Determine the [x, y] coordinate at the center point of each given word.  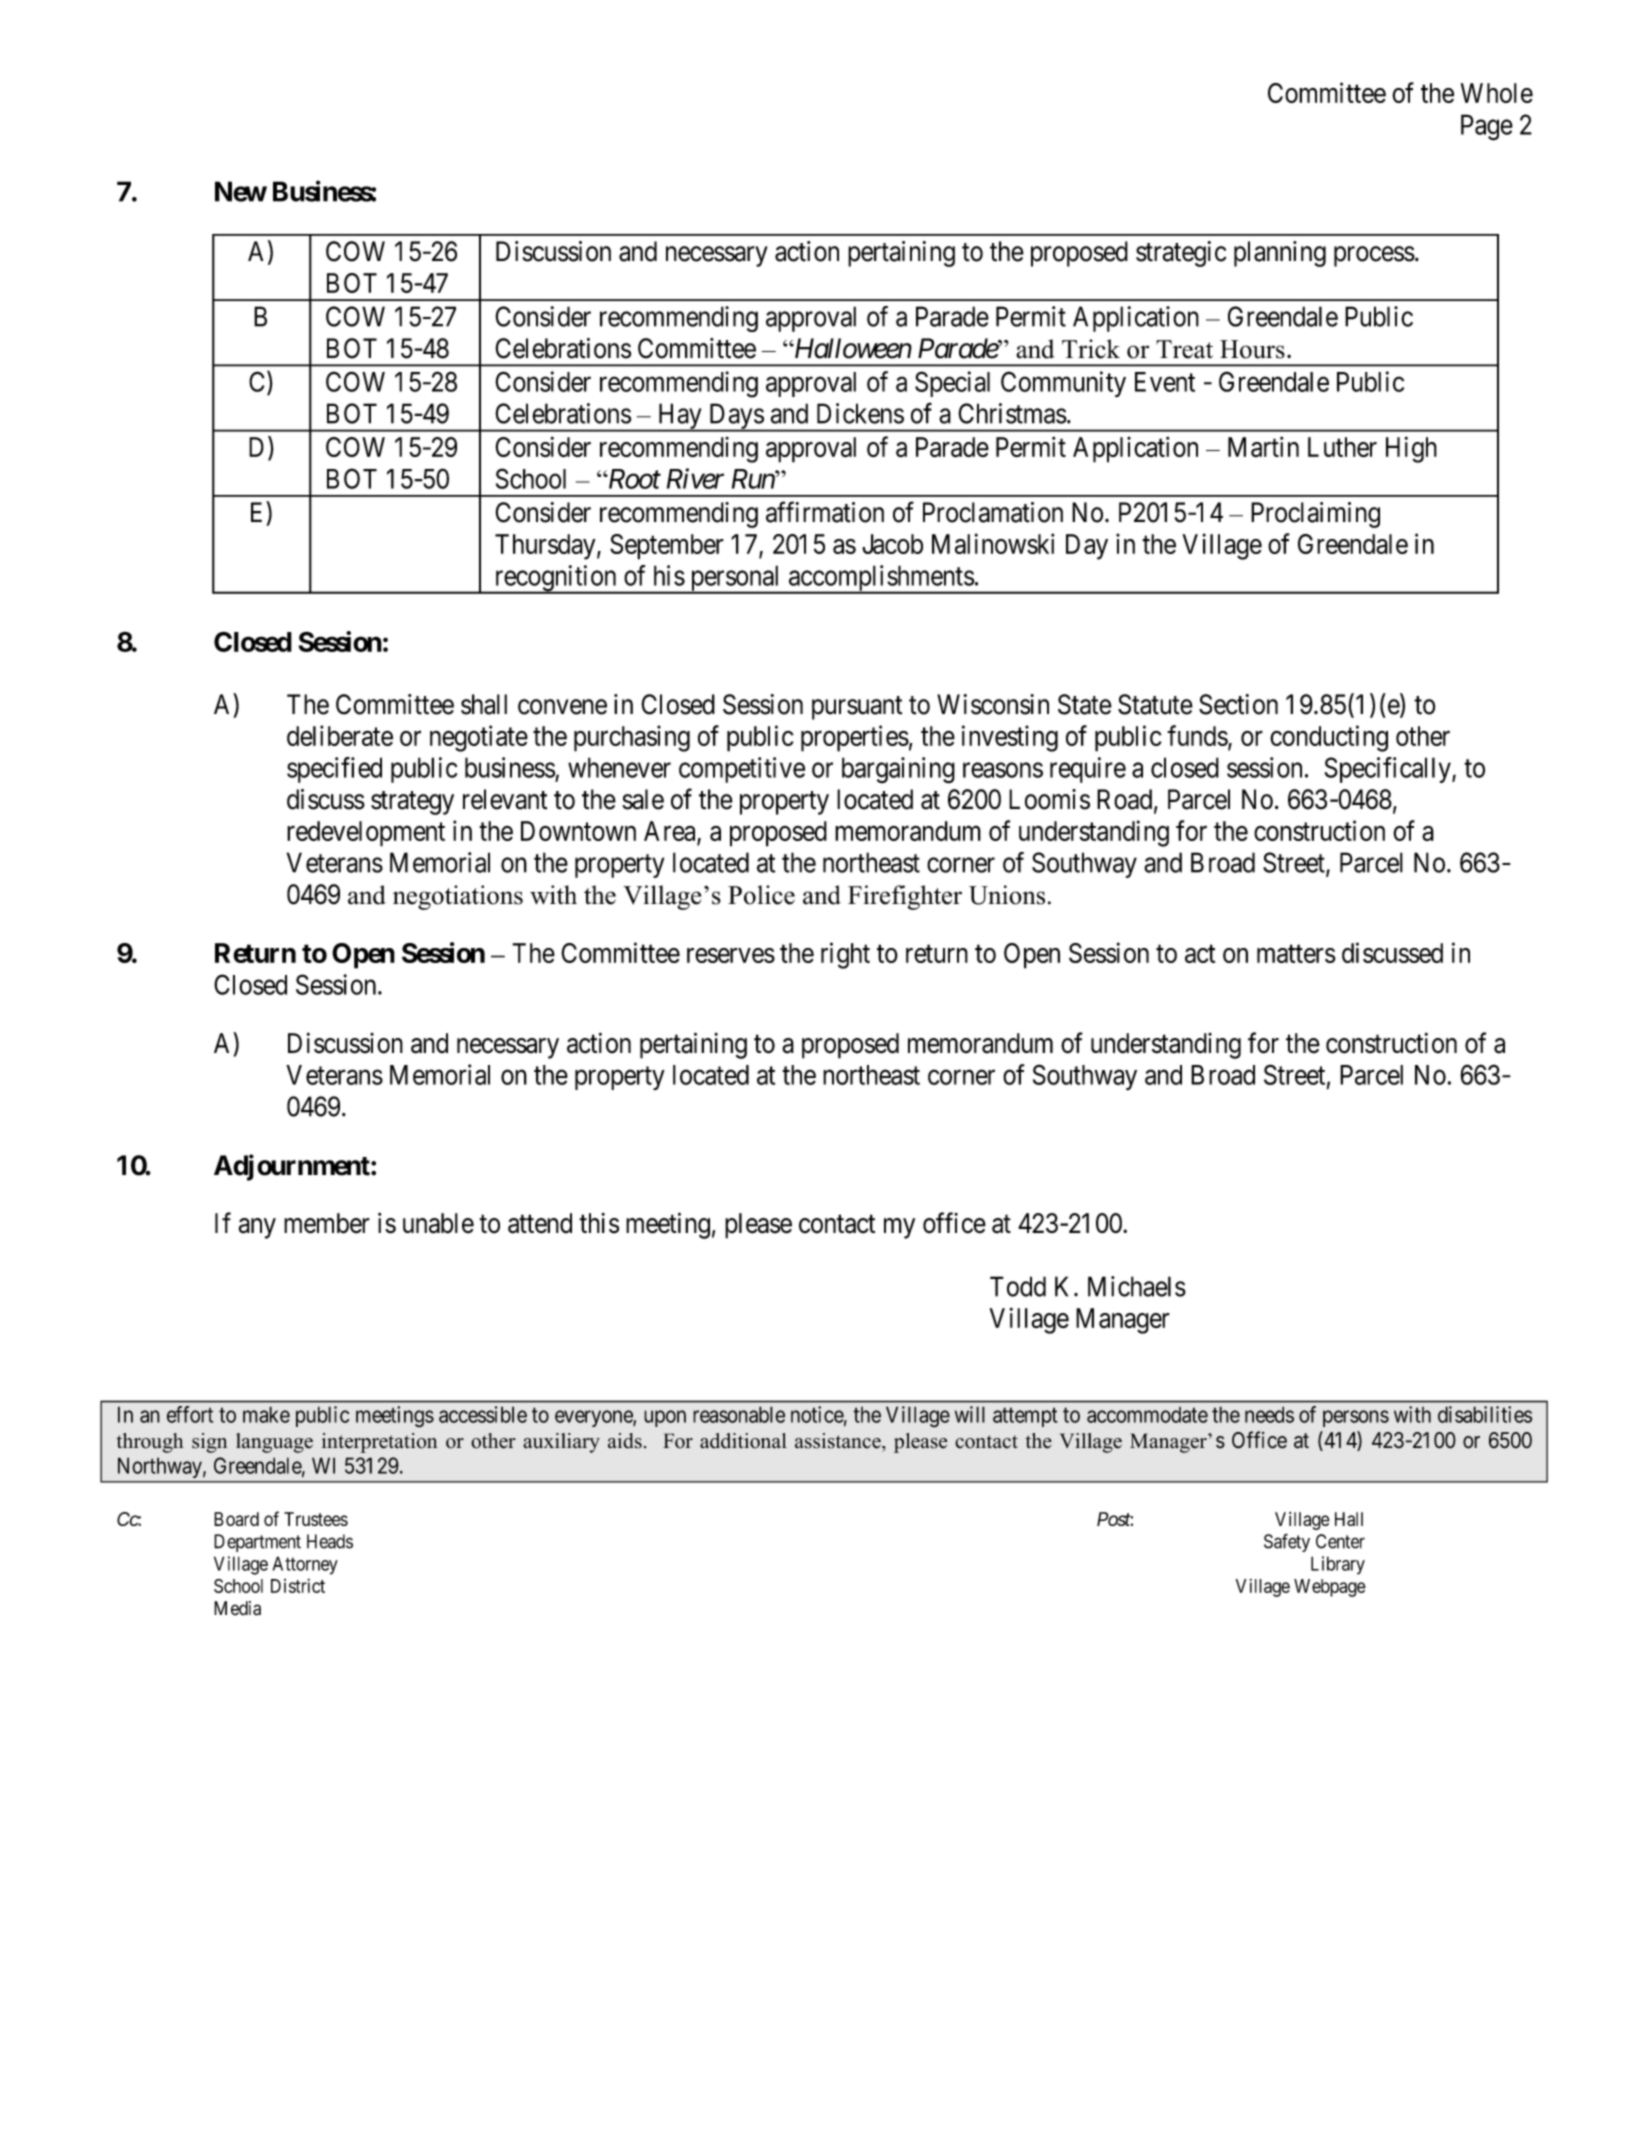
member [327, 1223]
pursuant [857, 708]
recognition [555, 579]
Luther [1342, 447]
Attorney [305, 1565]
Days [735, 417]
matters [1296, 954]
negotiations [458, 897]
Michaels [1137, 1286]
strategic [1181, 254]
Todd [1018, 1286]
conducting [1329, 738]
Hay [679, 417]
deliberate [340, 735]
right [845, 955]
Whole [1497, 93]
